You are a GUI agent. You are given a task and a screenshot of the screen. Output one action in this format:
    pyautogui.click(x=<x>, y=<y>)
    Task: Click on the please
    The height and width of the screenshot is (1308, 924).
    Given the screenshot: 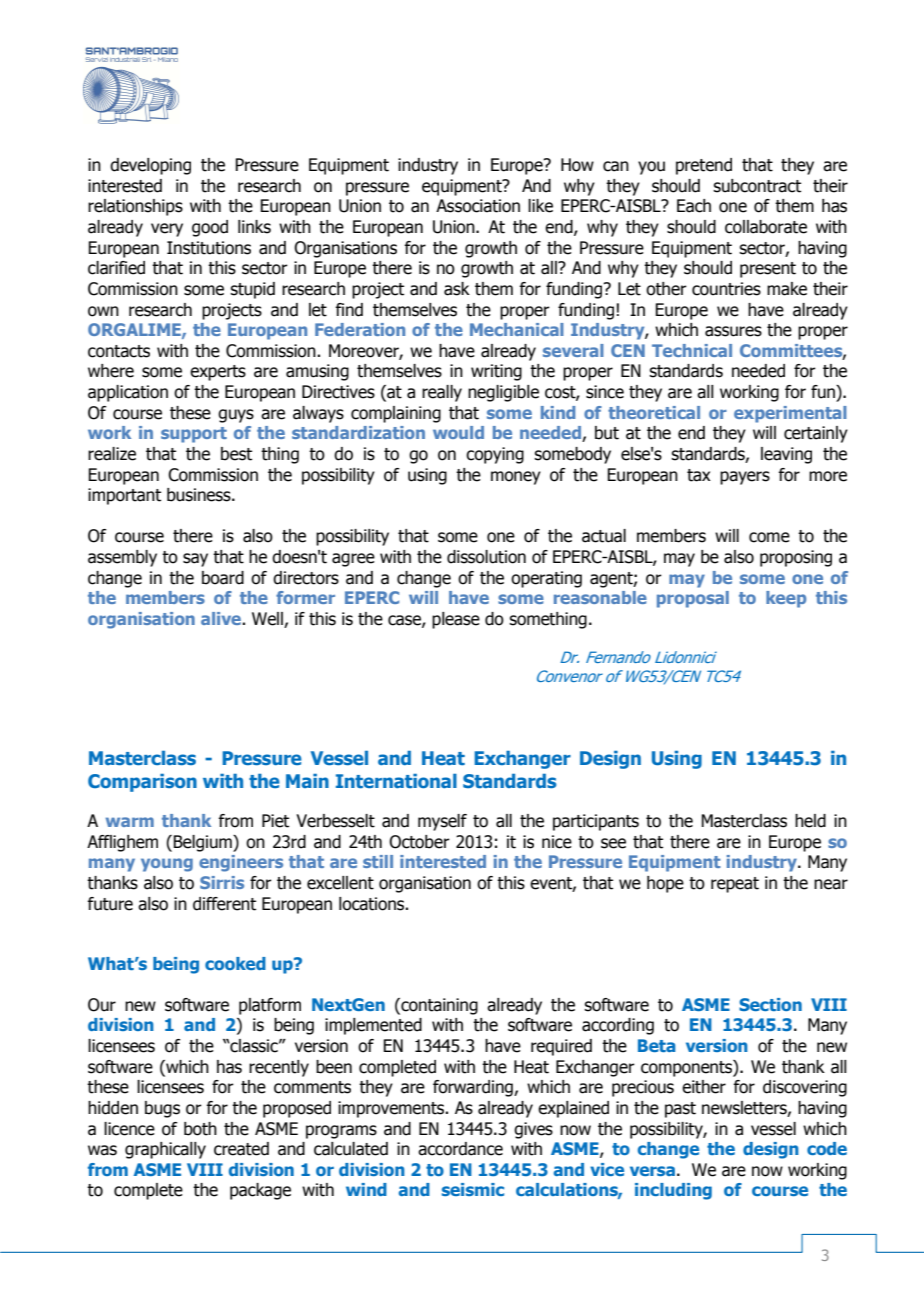 What is the action you would take?
    pyautogui.click(x=456, y=620)
